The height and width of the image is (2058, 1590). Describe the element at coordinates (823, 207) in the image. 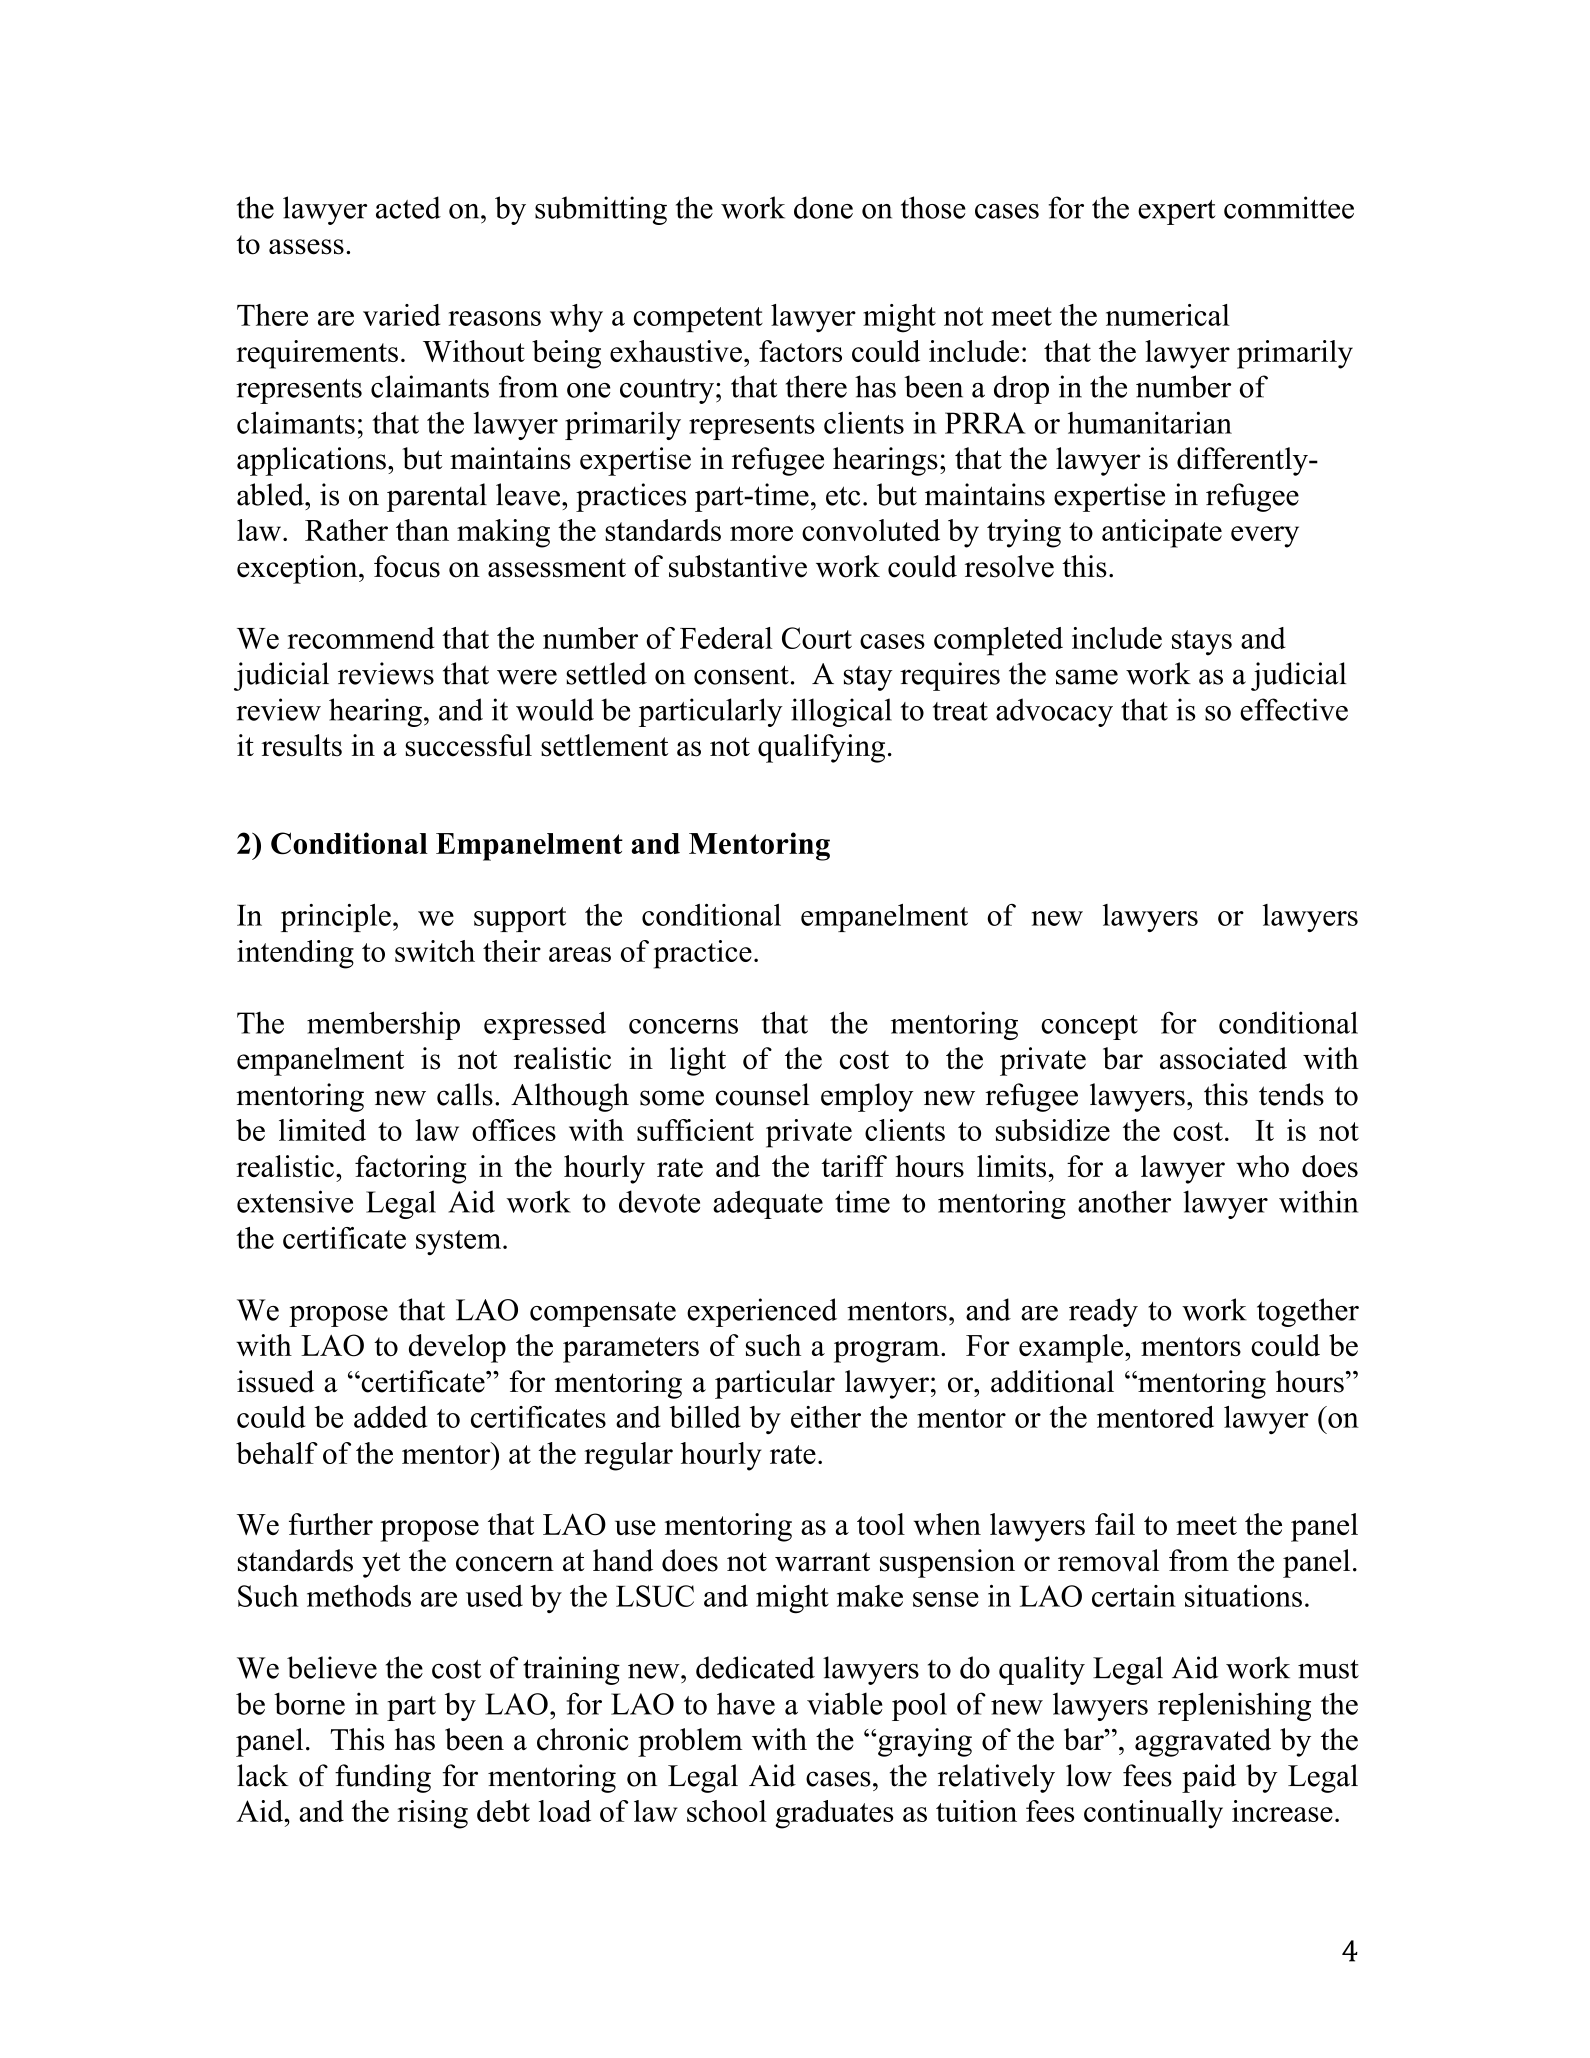

I see `done` at that location.
